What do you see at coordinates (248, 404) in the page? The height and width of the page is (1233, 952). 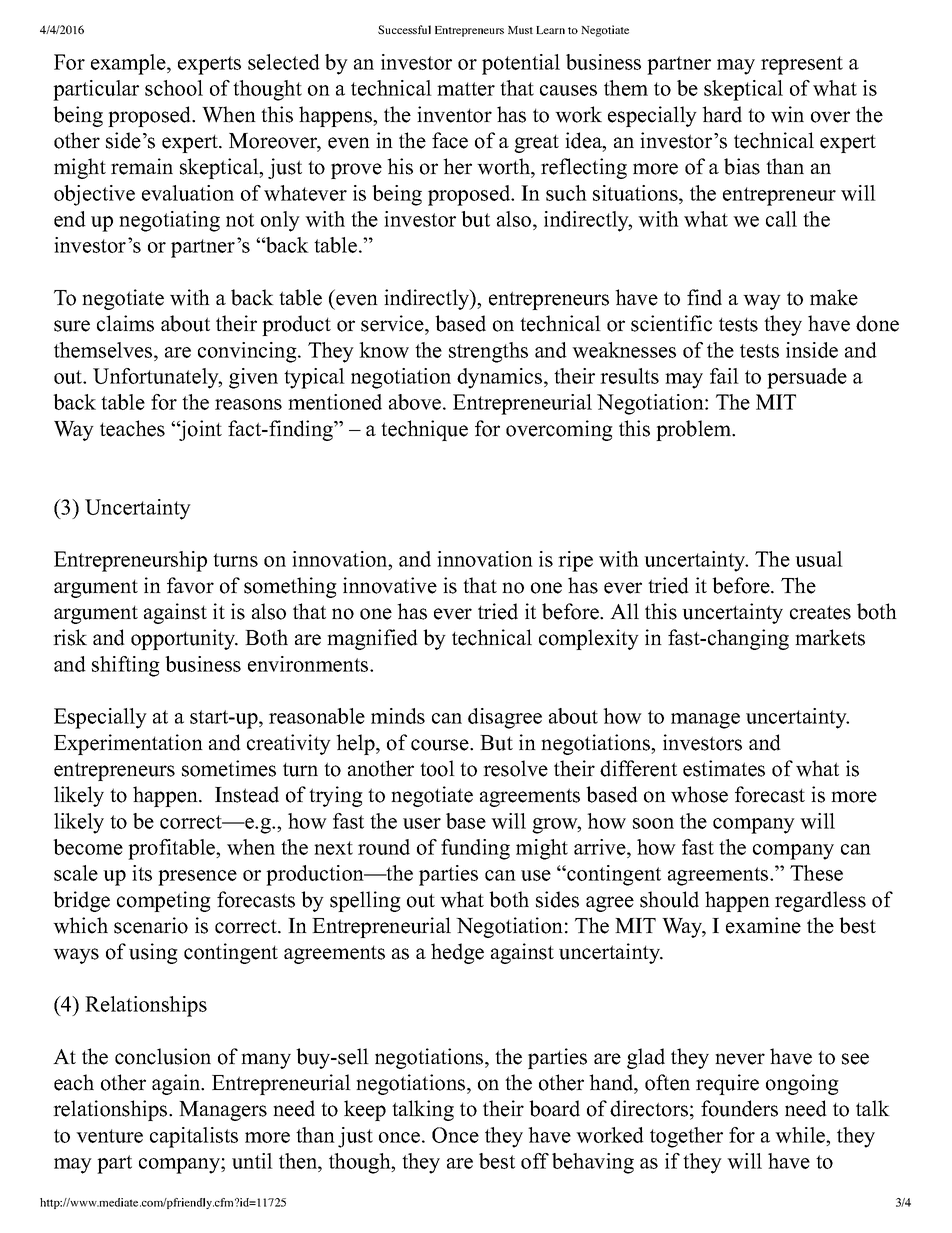 I see `reasons` at bounding box center [248, 404].
